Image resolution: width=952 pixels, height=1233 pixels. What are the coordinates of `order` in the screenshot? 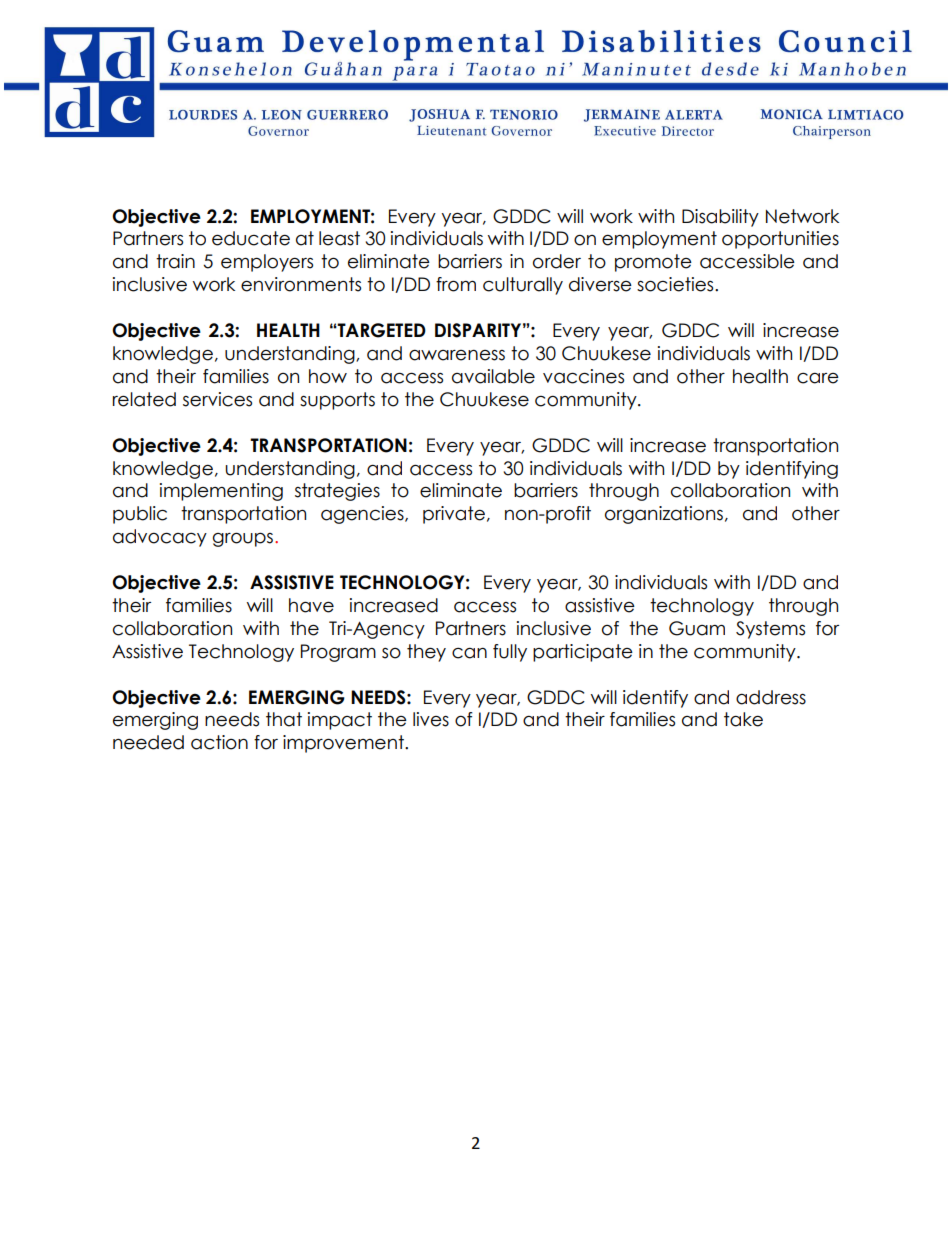 It's located at (557, 261).
